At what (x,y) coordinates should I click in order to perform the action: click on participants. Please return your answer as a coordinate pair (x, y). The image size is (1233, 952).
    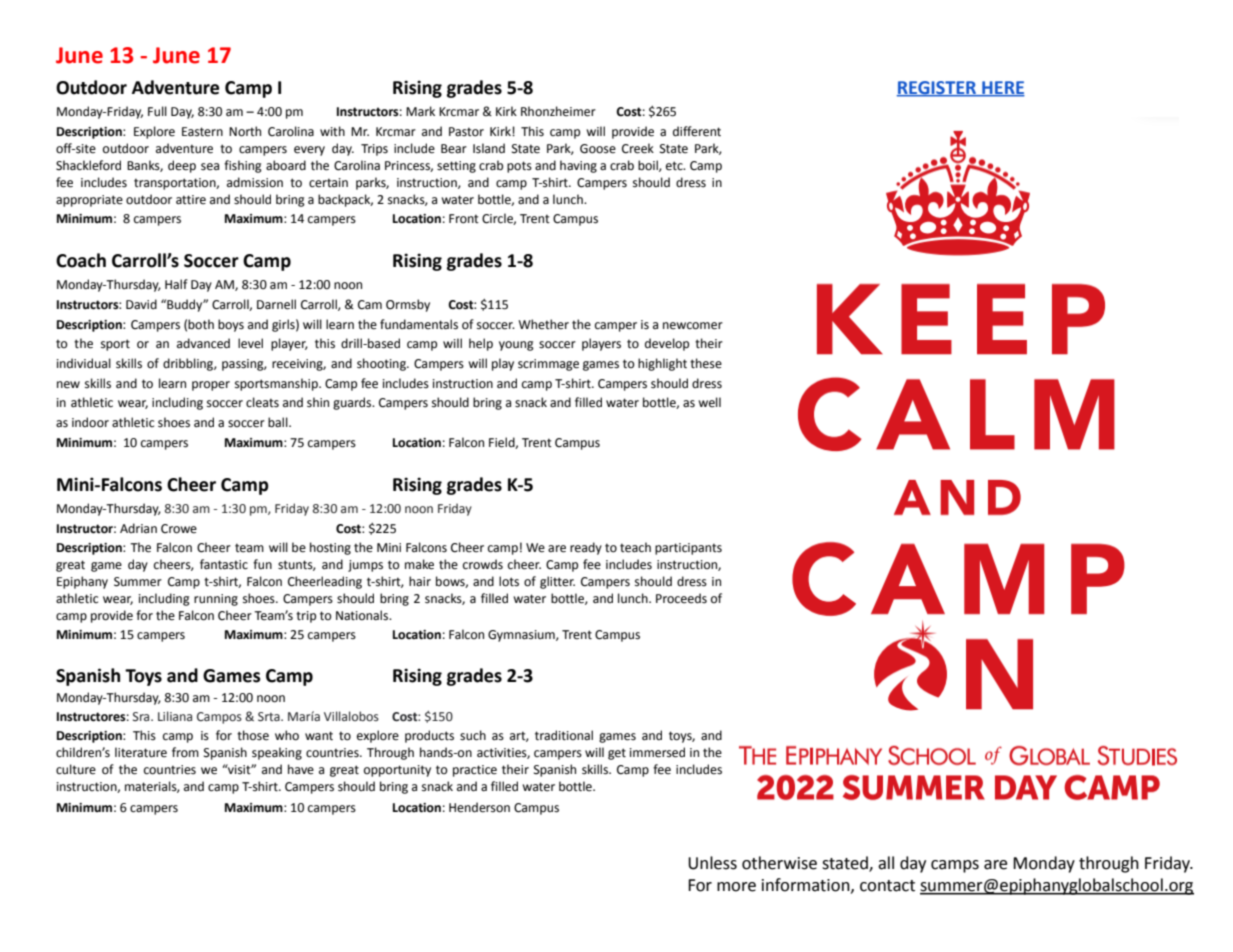
    Looking at the image, I should click on (688, 549).
